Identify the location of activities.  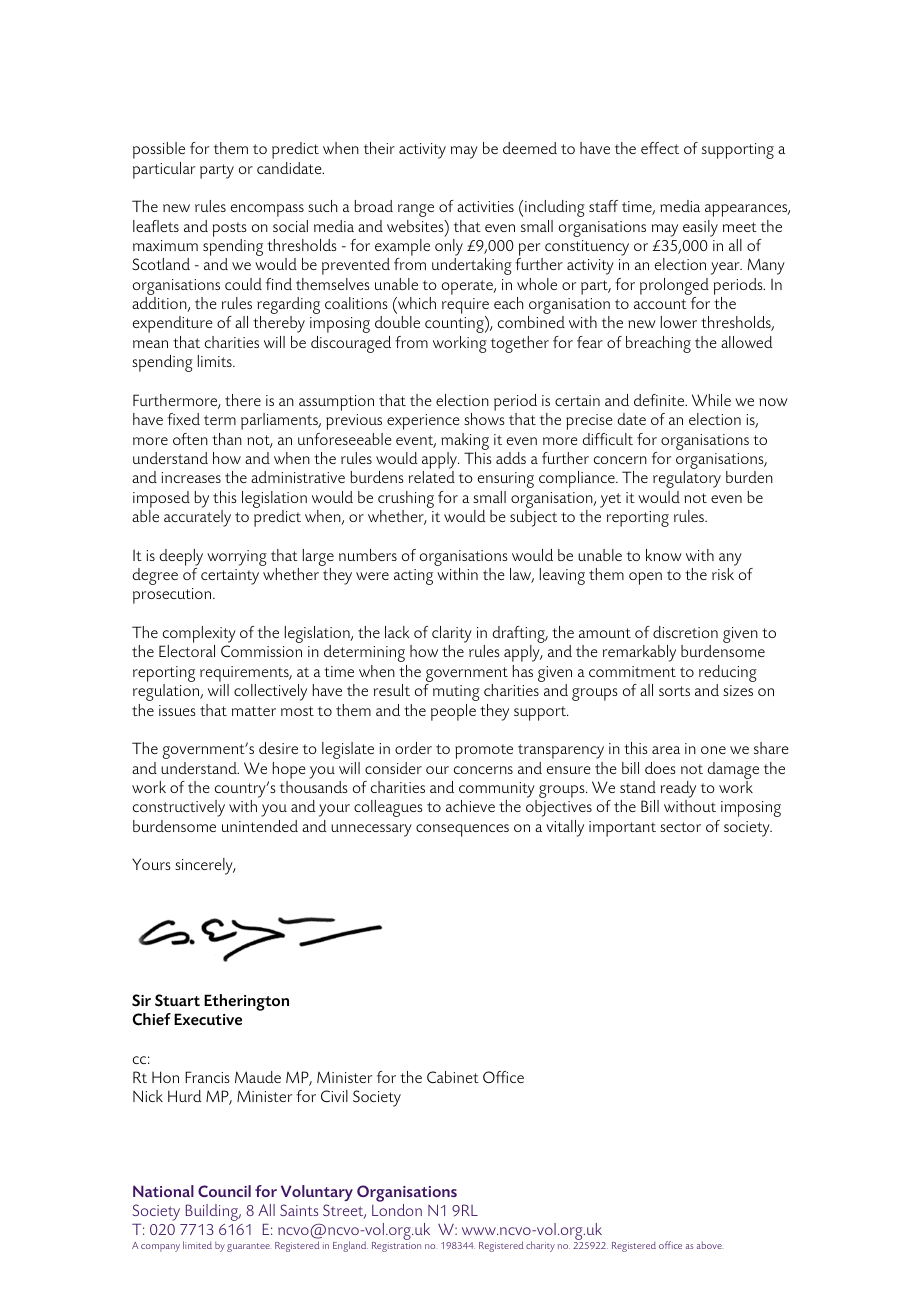
(485, 206).
